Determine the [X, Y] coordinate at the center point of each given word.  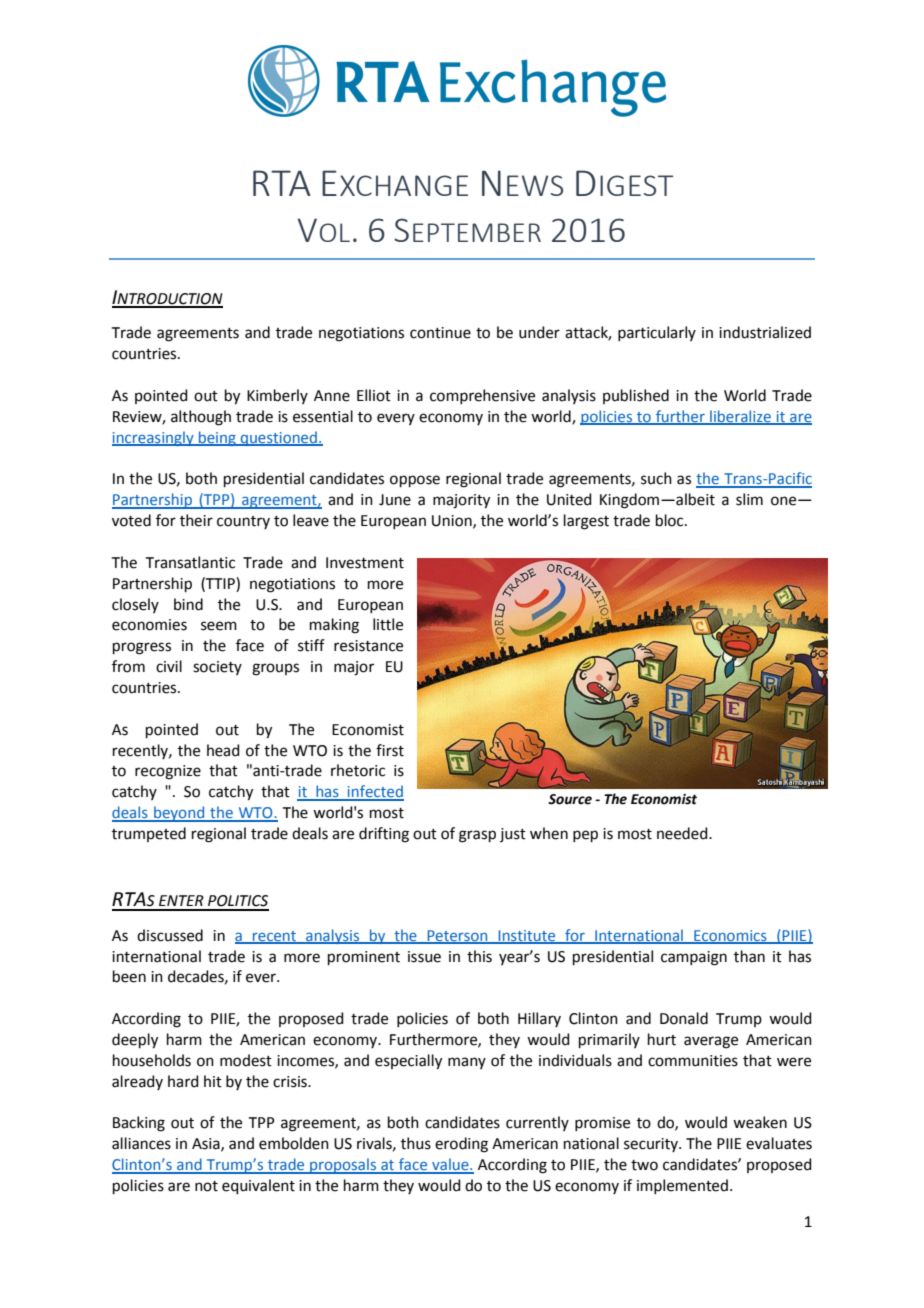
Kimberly [277, 396]
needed [683, 833]
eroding [461, 1145]
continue [440, 333]
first [390, 750]
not [206, 1186]
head [223, 750]
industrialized [765, 332]
